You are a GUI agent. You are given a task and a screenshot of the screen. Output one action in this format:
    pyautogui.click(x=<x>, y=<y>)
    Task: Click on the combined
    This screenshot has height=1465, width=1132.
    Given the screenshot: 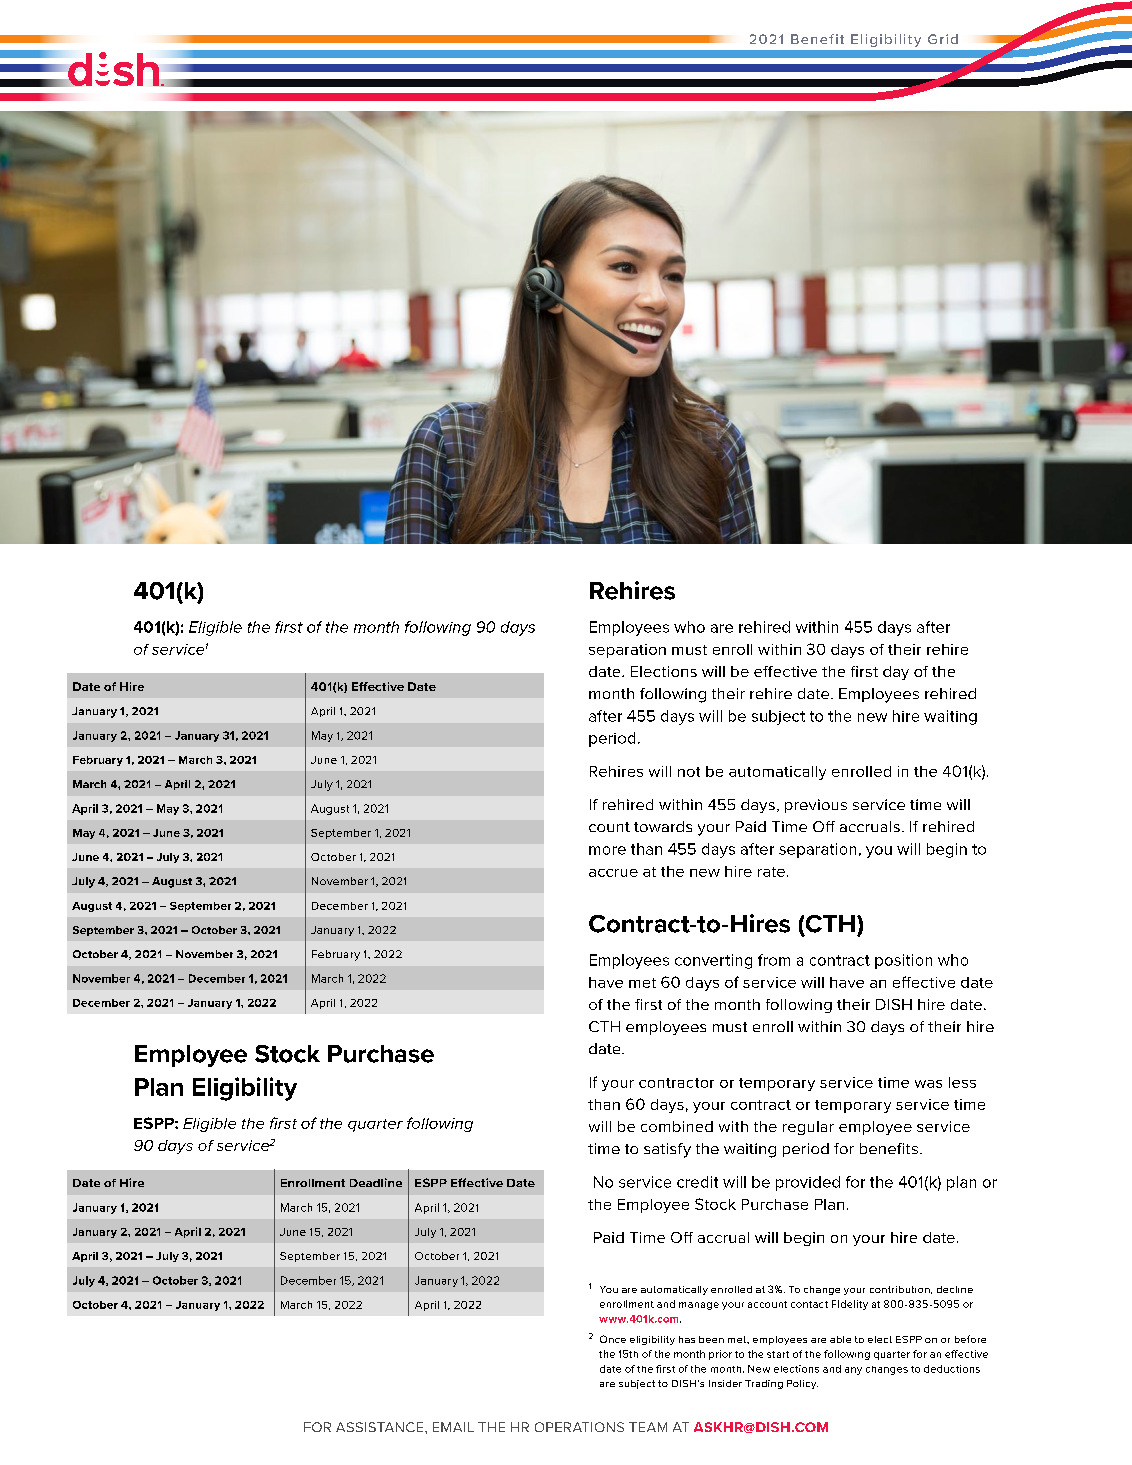 What is the action you would take?
    pyautogui.click(x=677, y=1126)
